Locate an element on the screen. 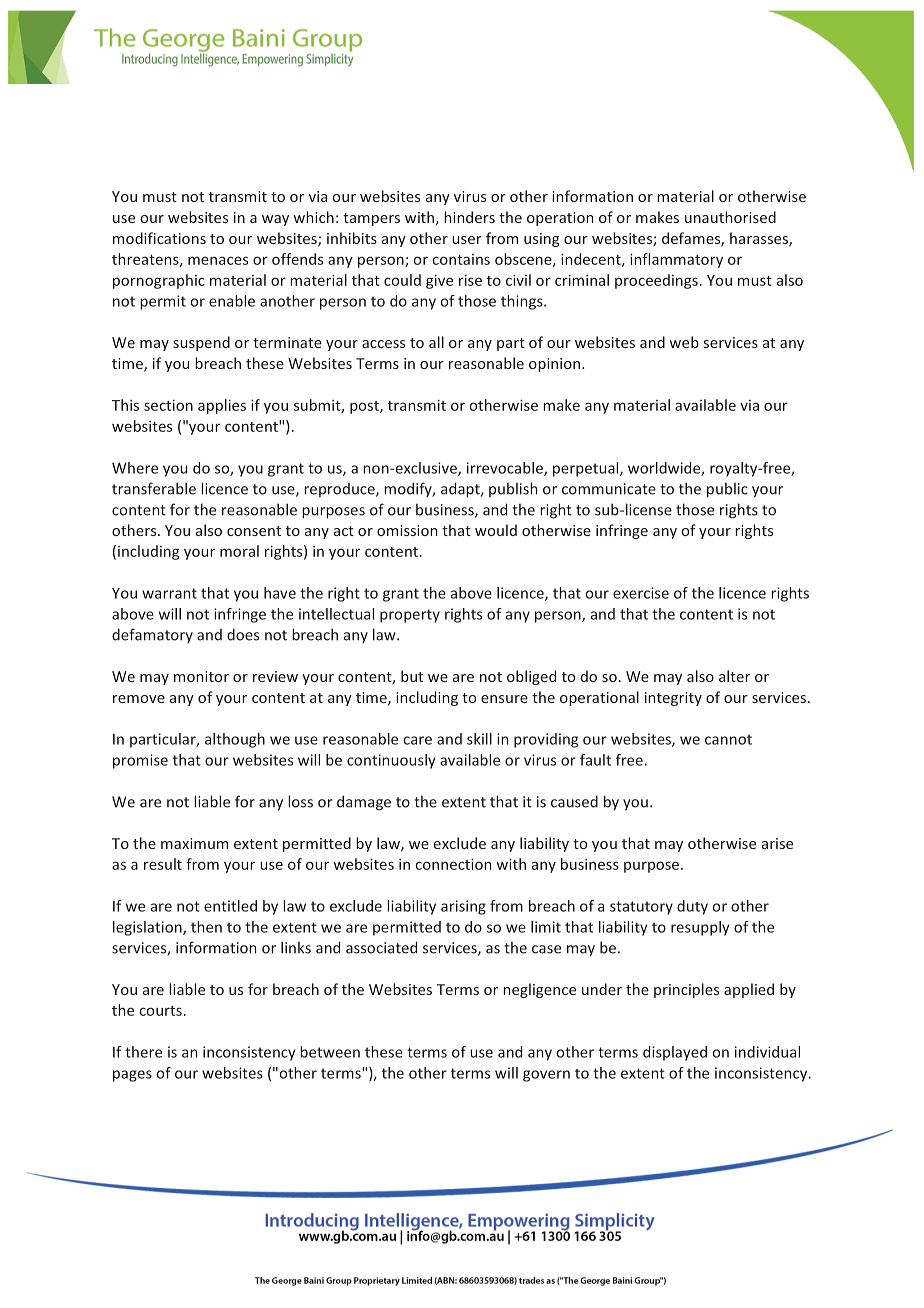  cannot is located at coordinates (728, 739).
